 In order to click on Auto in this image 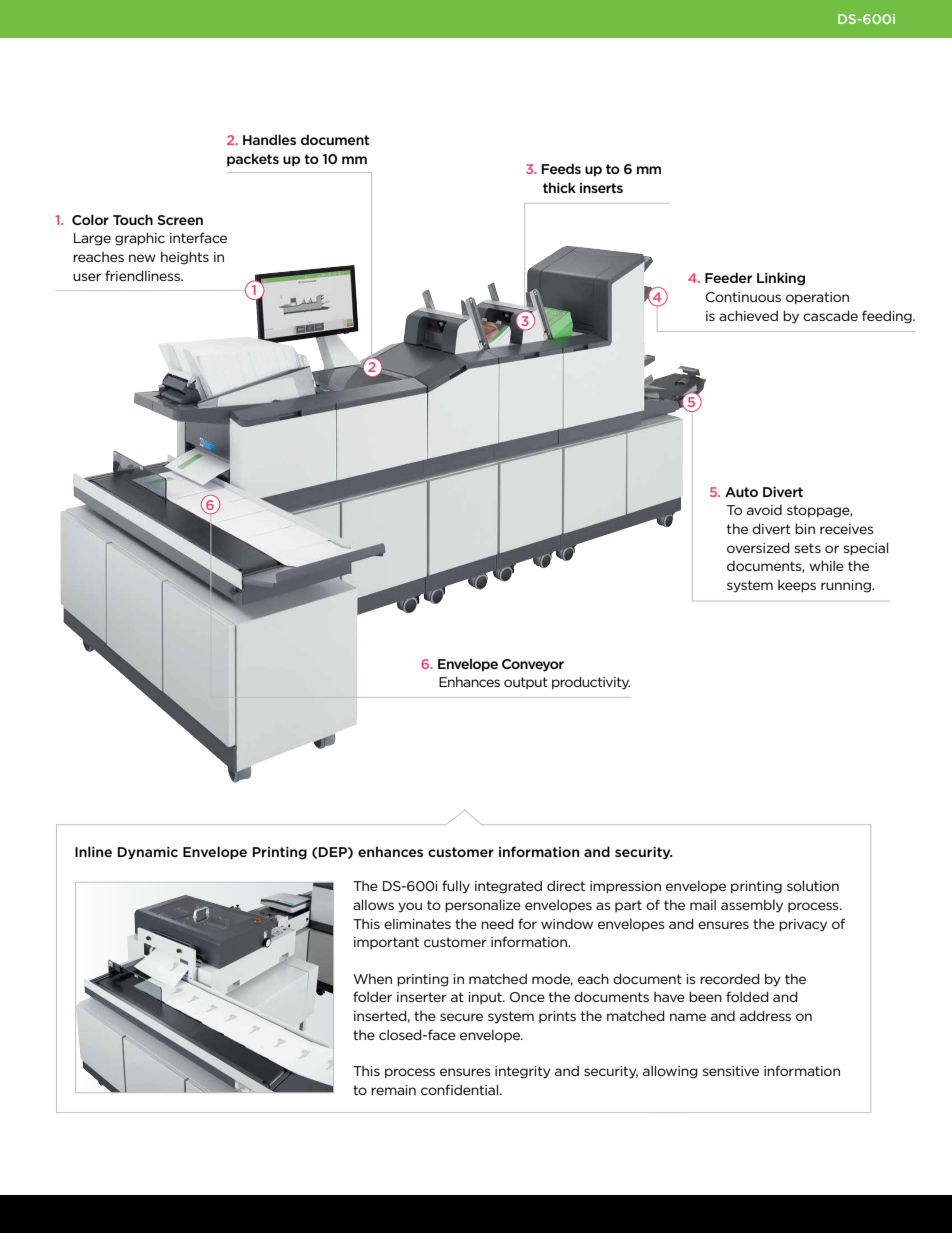, I will do `click(741, 492)`.
